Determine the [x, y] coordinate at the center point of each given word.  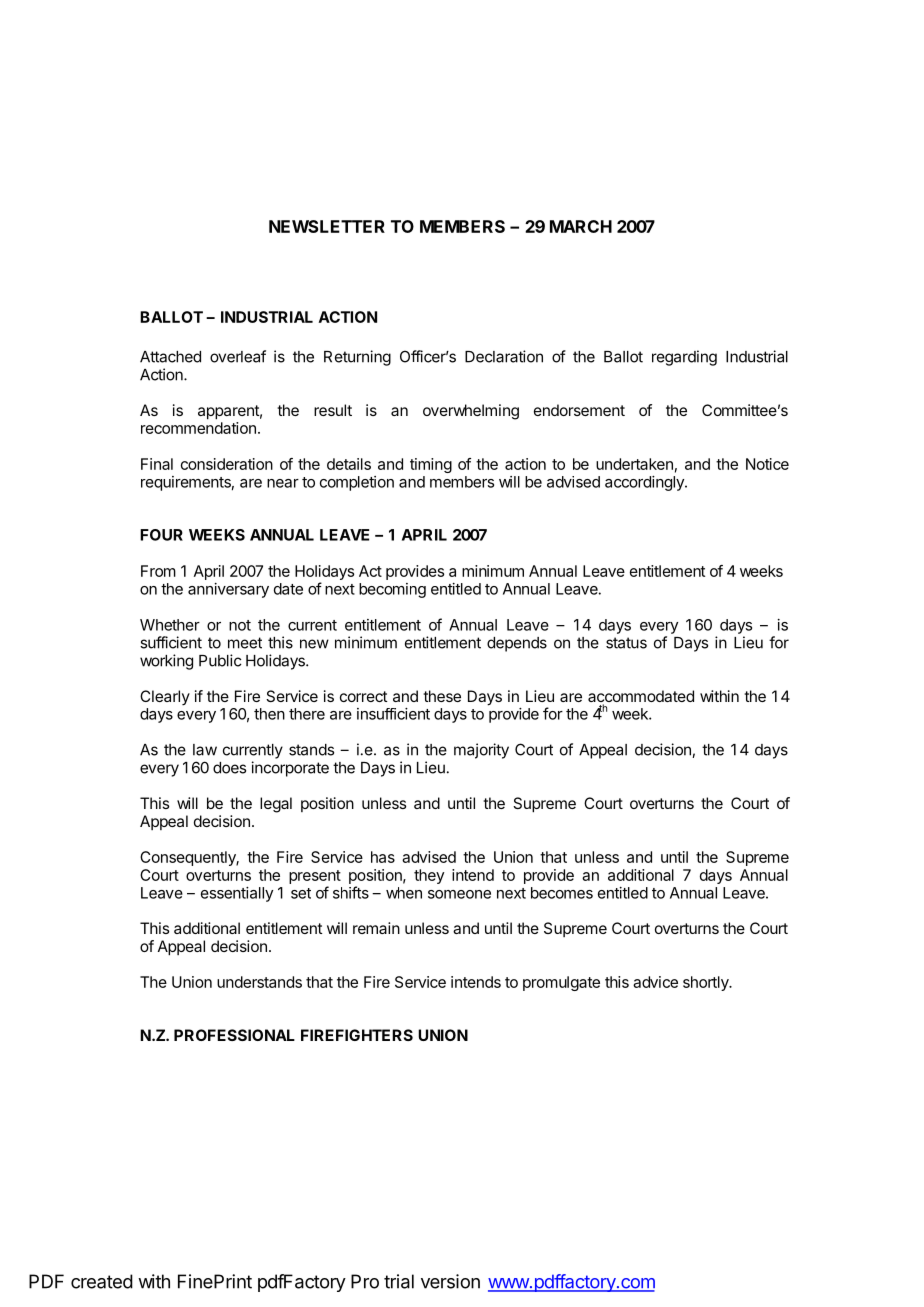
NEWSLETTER [327, 226]
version [450, 1281]
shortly [707, 983]
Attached [170, 357]
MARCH [581, 226]
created [102, 1281]
